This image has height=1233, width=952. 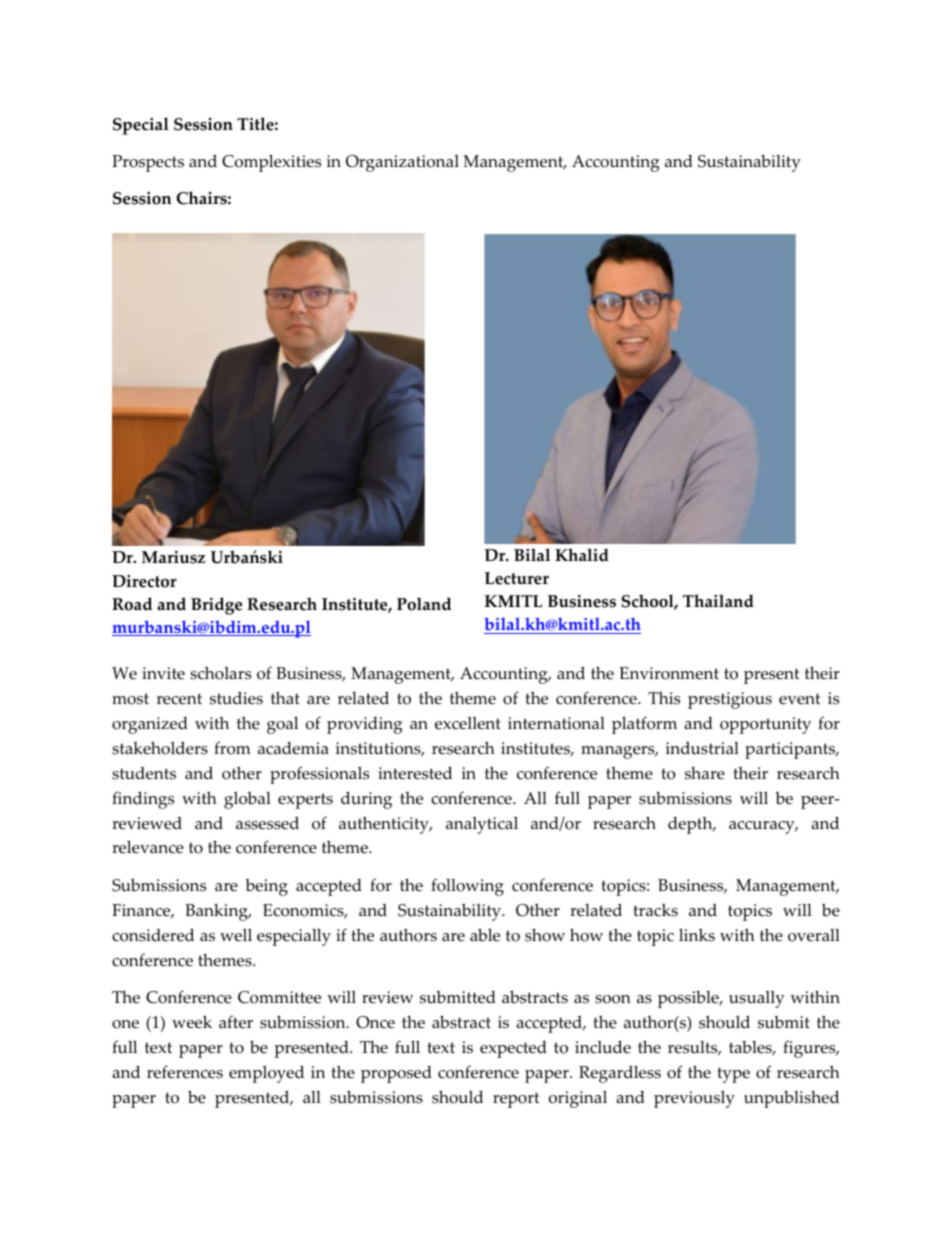 What do you see at coordinates (402, 163) in the image?
I see `Organizational` at bounding box center [402, 163].
